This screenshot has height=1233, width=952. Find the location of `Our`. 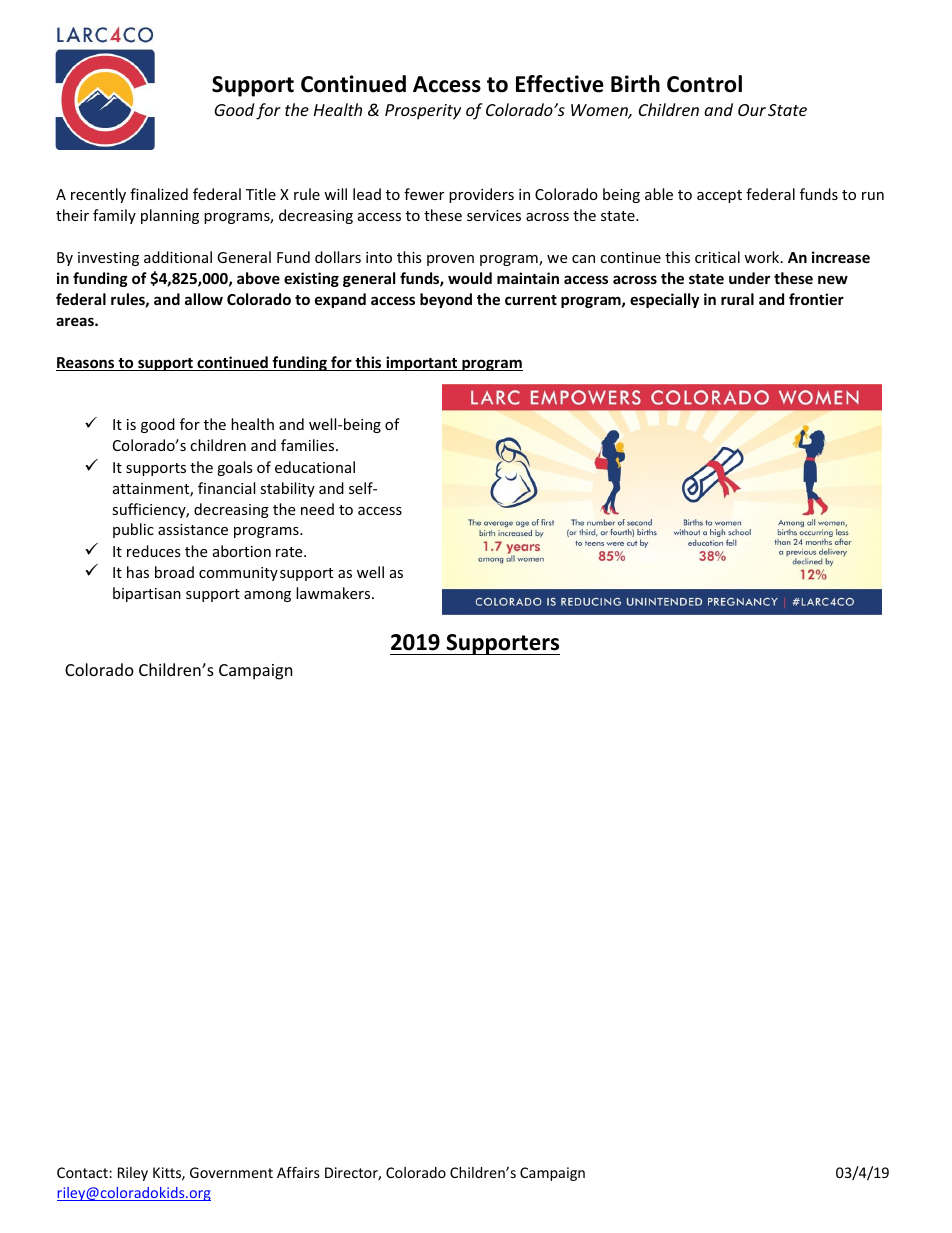

Our is located at coordinates (752, 110).
